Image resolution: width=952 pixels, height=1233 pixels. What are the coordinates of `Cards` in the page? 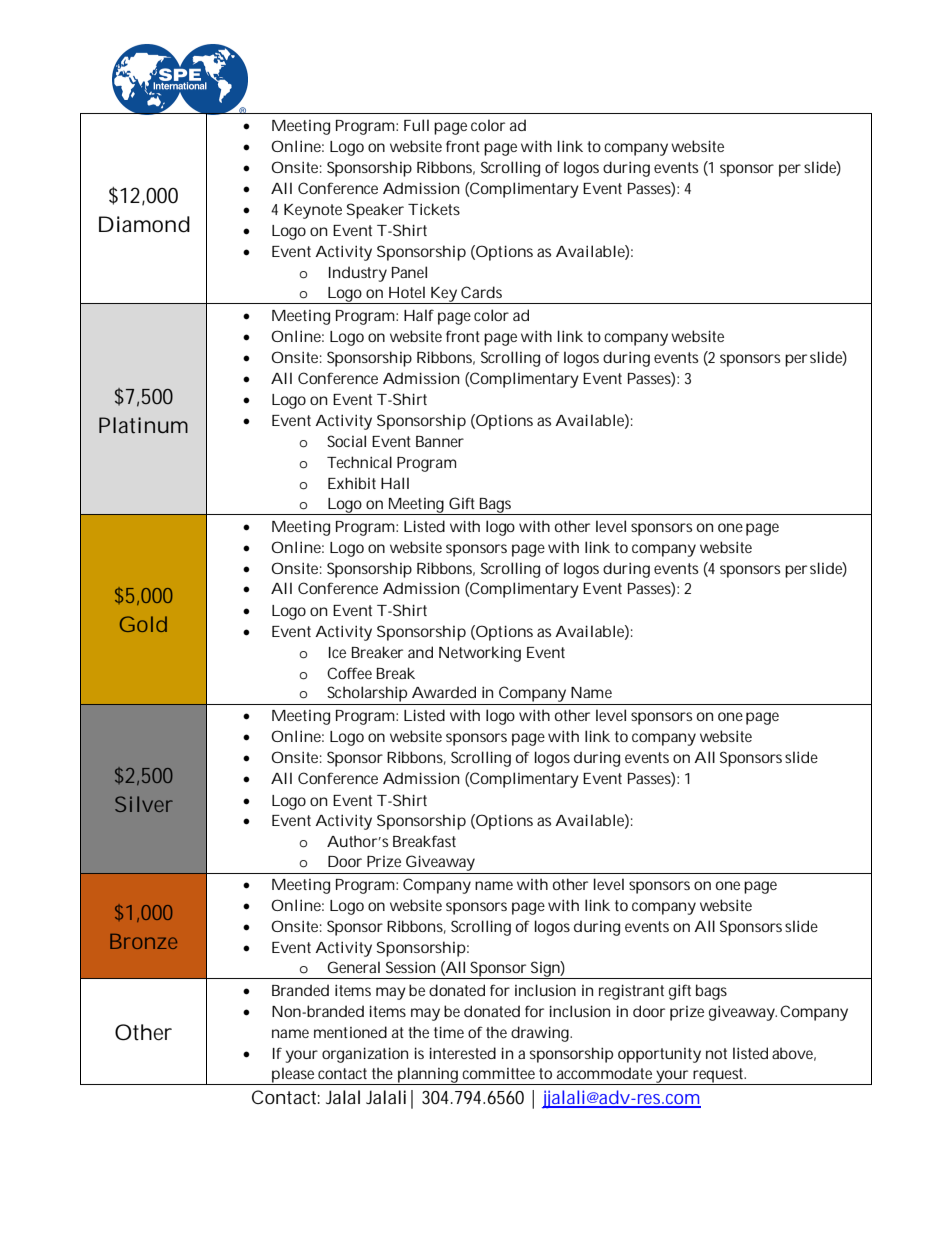 It's located at (481, 292).
